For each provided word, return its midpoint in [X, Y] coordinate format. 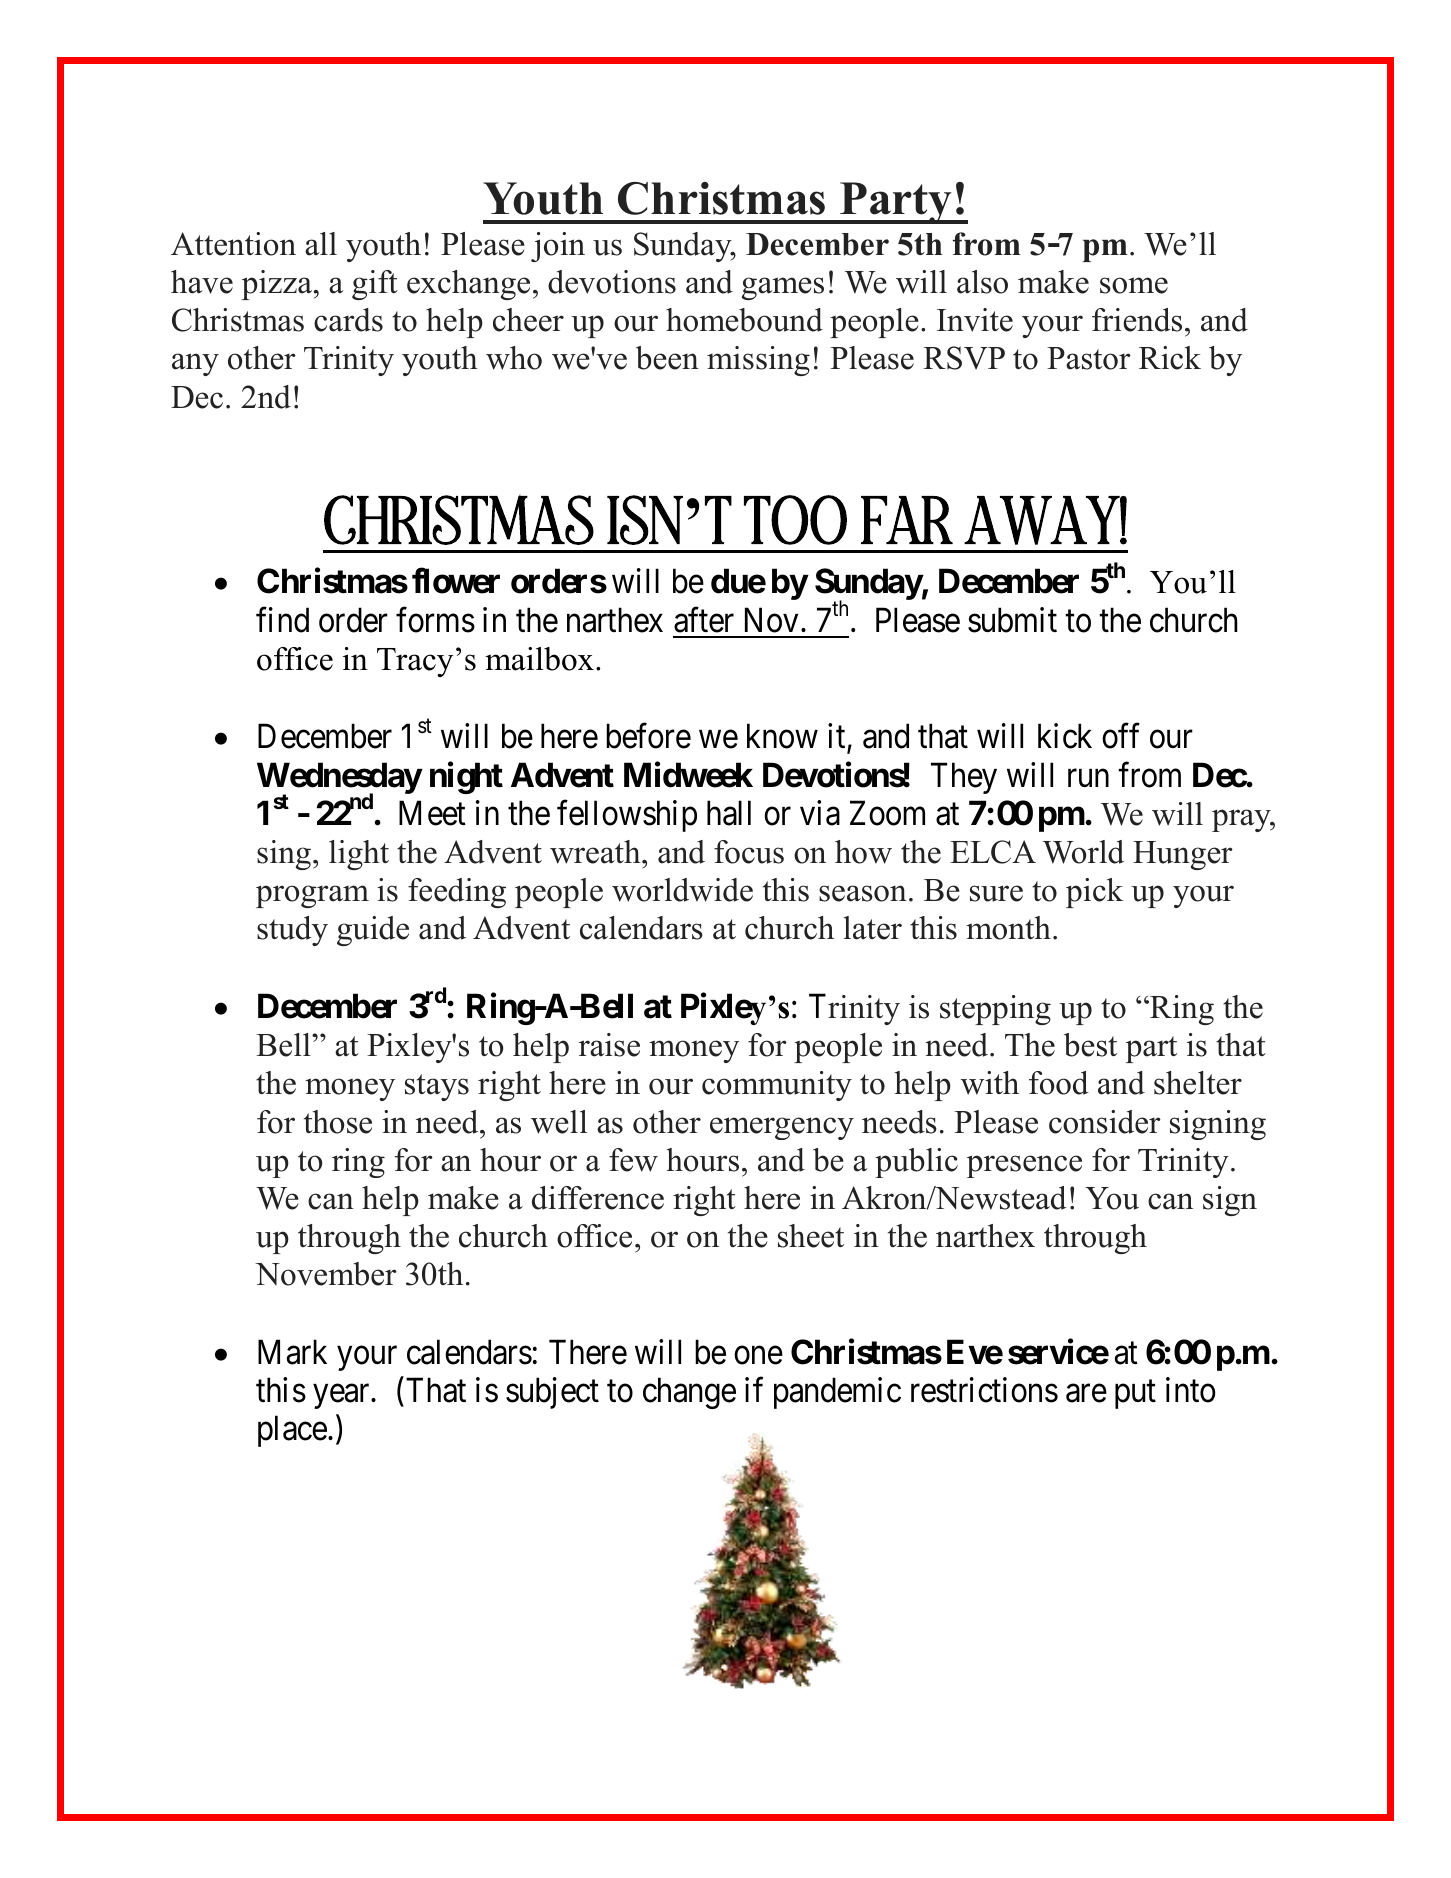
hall [729, 813]
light [359, 855]
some [1134, 285]
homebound [744, 320]
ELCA [993, 852]
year [343, 1397]
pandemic [837, 1393]
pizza [277, 285]
